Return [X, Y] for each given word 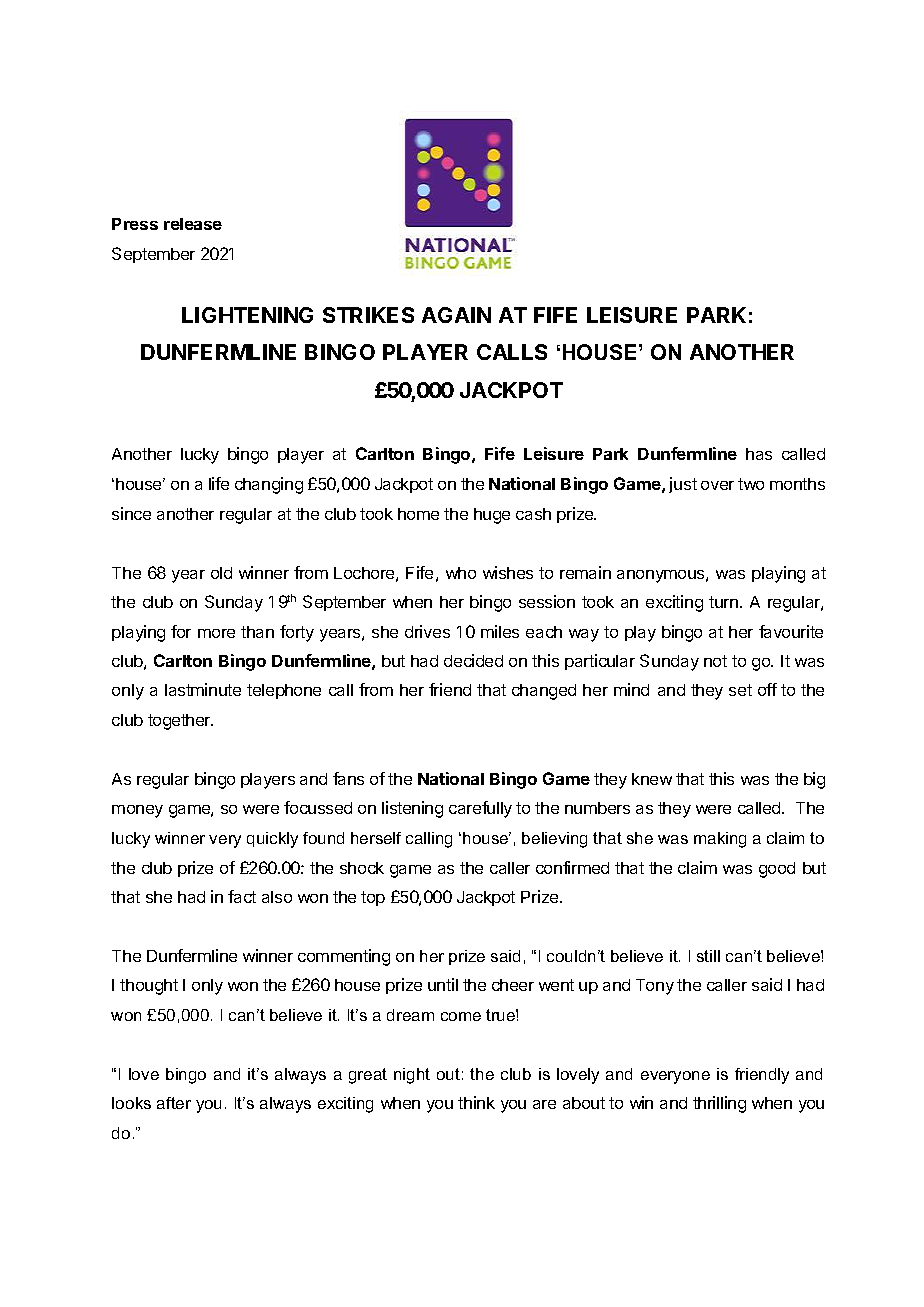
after [174, 1103]
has [759, 454]
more [216, 633]
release [193, 224]
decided [473, 660]
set [740, 690]
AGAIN [456, 315]
